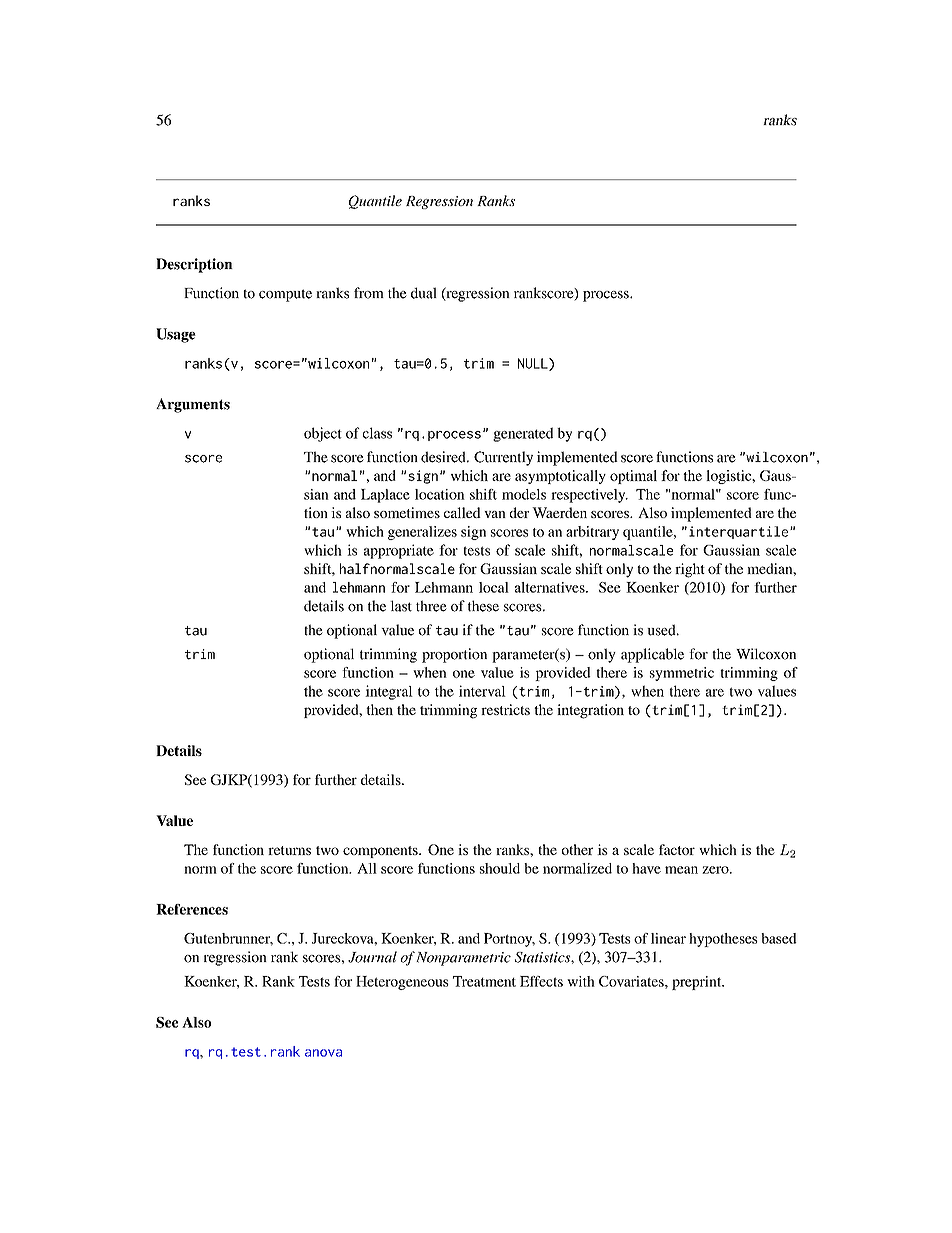 This screenshot has width=952, height=1233. Describe the element at coordinates (494, 587) in the screenshot. I see `local` at that location.
